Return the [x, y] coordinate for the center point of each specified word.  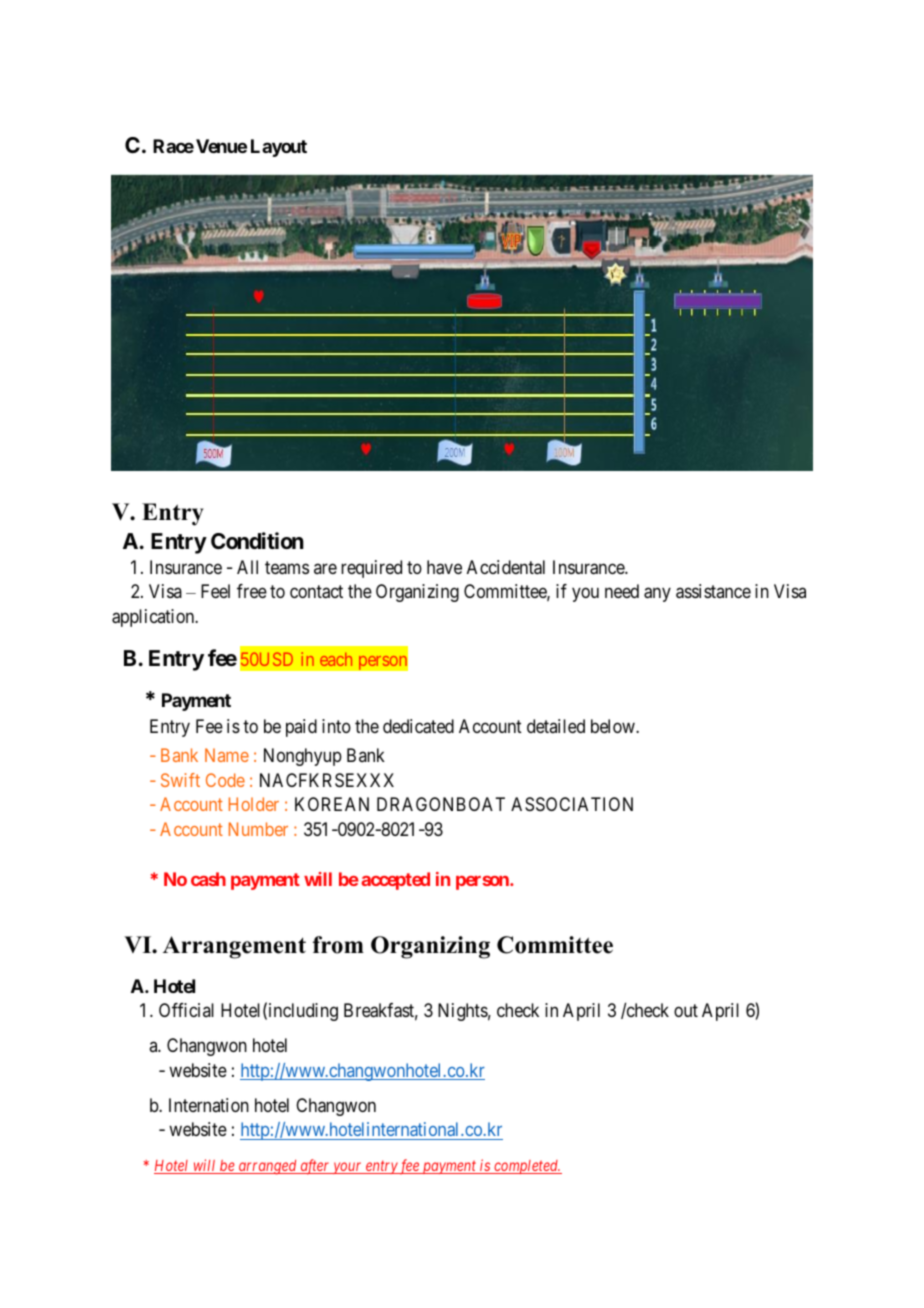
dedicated [418, 726]
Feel [215, 591]
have [444, 567]
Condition [257, 540]
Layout [279, 148]
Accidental [506, 567]
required [371, 569]
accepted [395, 881]
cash [208, 879]
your [348, 1168]
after [315, 1167]
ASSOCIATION [572, 804]
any [657, 595]
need [622, 591]
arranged [267, 1167]
